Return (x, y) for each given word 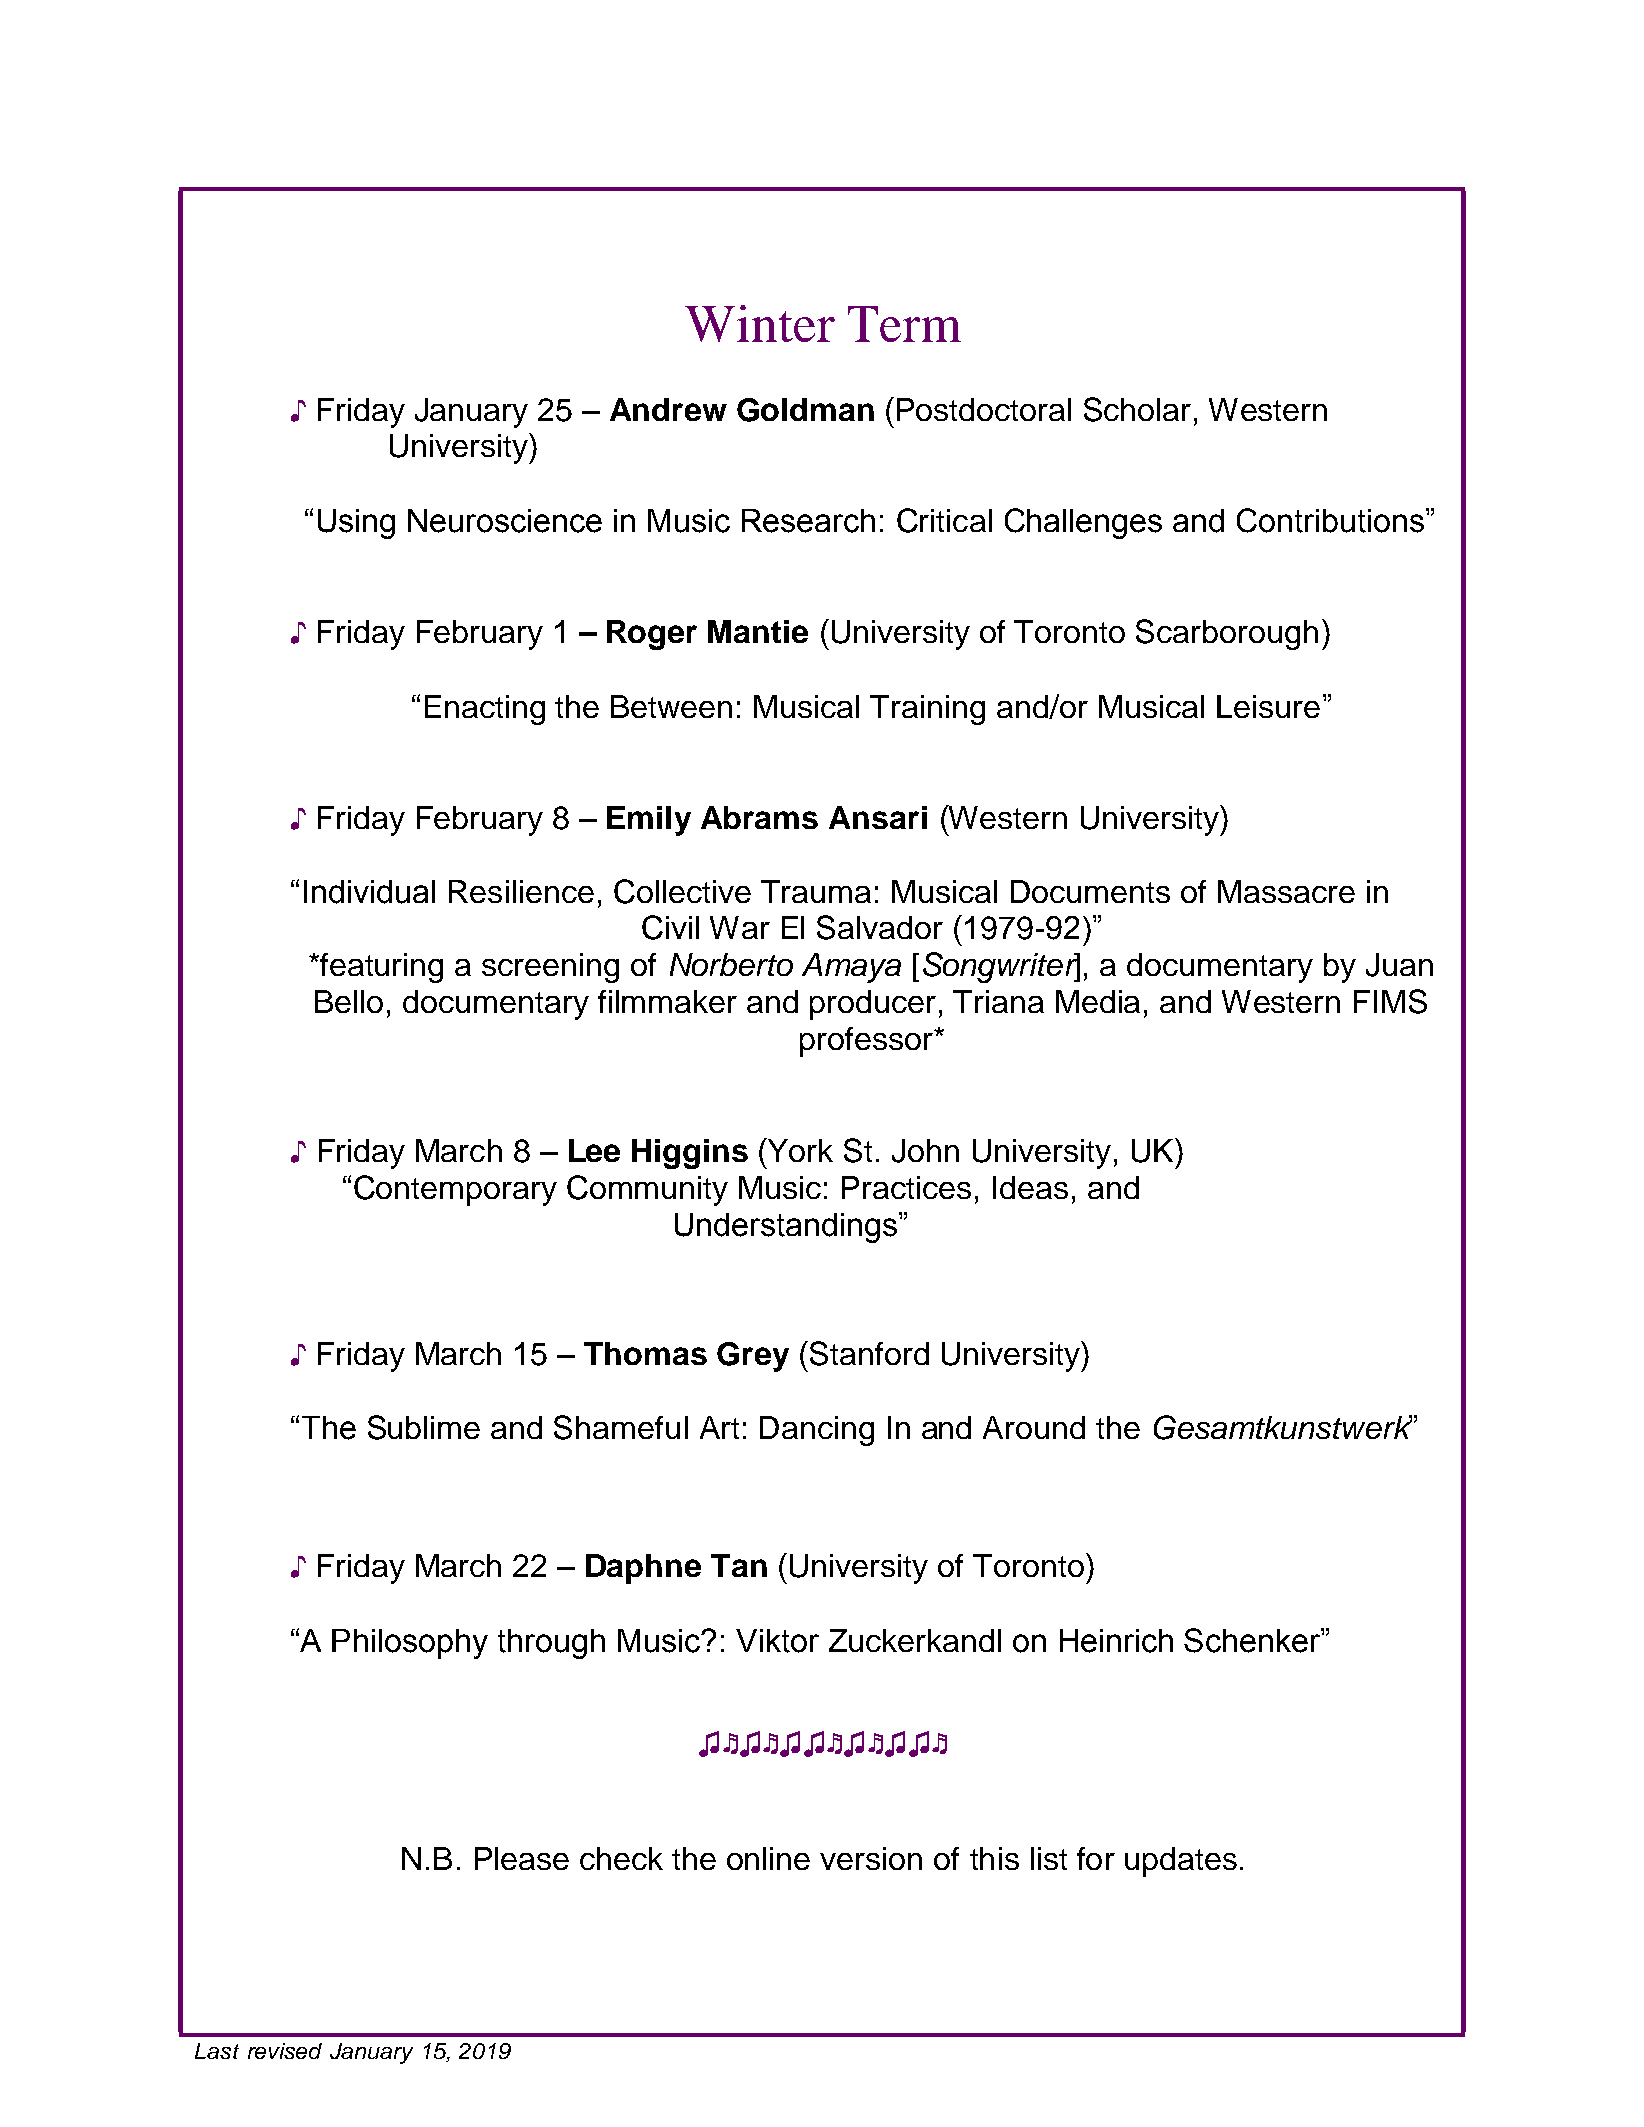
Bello (349, 1001)
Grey (753, 1357)
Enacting (485, 710)
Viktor (777, 1641)
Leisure (1268, 706)
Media (1098, 1001)
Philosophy (410, 1644)
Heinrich (1116, 1641)
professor (867, 1042)
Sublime (424, 1427)
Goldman (805, 410)
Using (356, 524)
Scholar (1137, 409)
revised (285, 2051)
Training (927, 710)
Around (1034, 1427)
